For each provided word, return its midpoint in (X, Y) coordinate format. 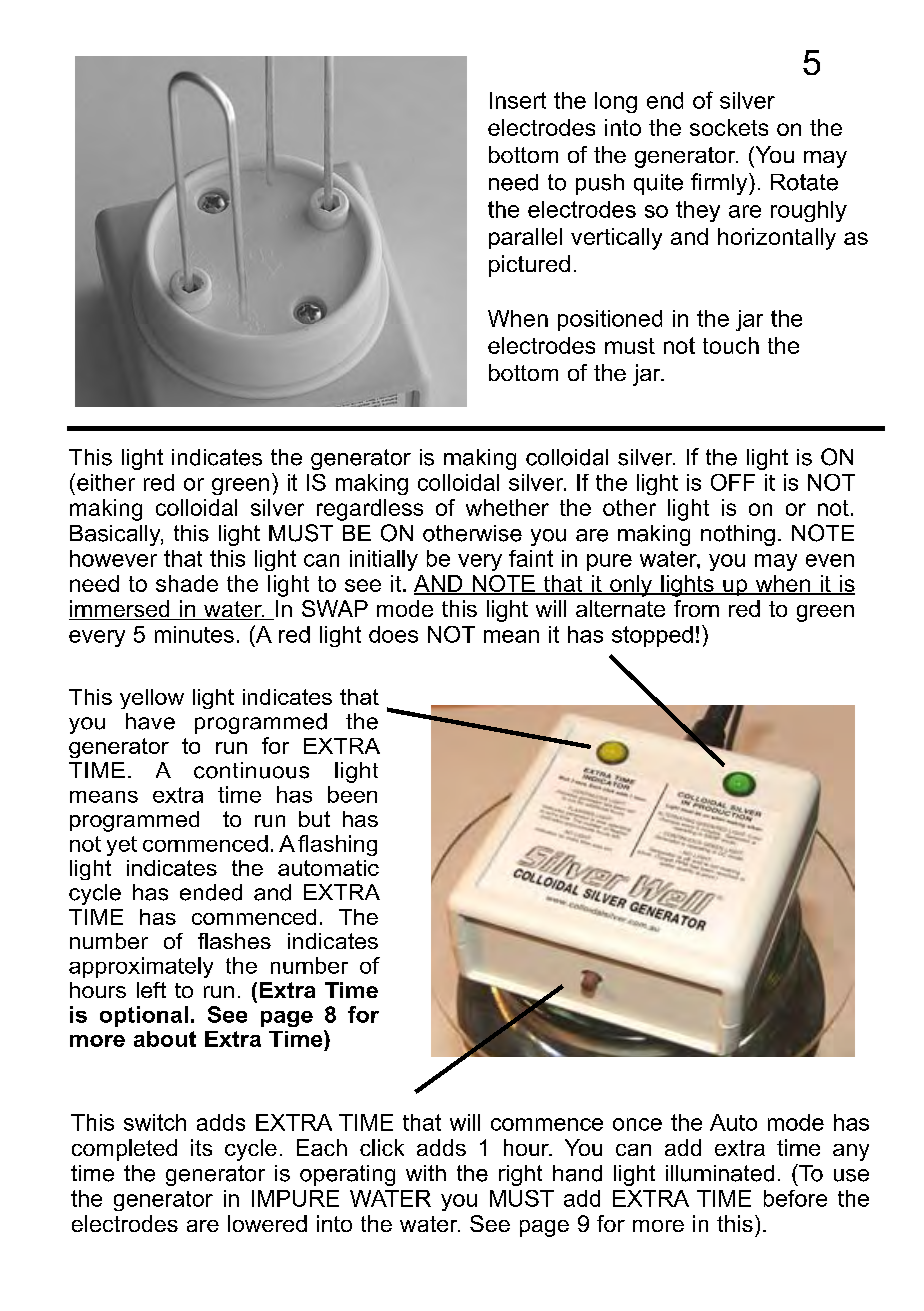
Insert (518, 100)
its (201, 1147)
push (600, 184)
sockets (729, 127)
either (106, 482)
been (352, 794)
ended (211, 892)
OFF (733, 482)
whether (507, 507)
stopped (652, 636)
